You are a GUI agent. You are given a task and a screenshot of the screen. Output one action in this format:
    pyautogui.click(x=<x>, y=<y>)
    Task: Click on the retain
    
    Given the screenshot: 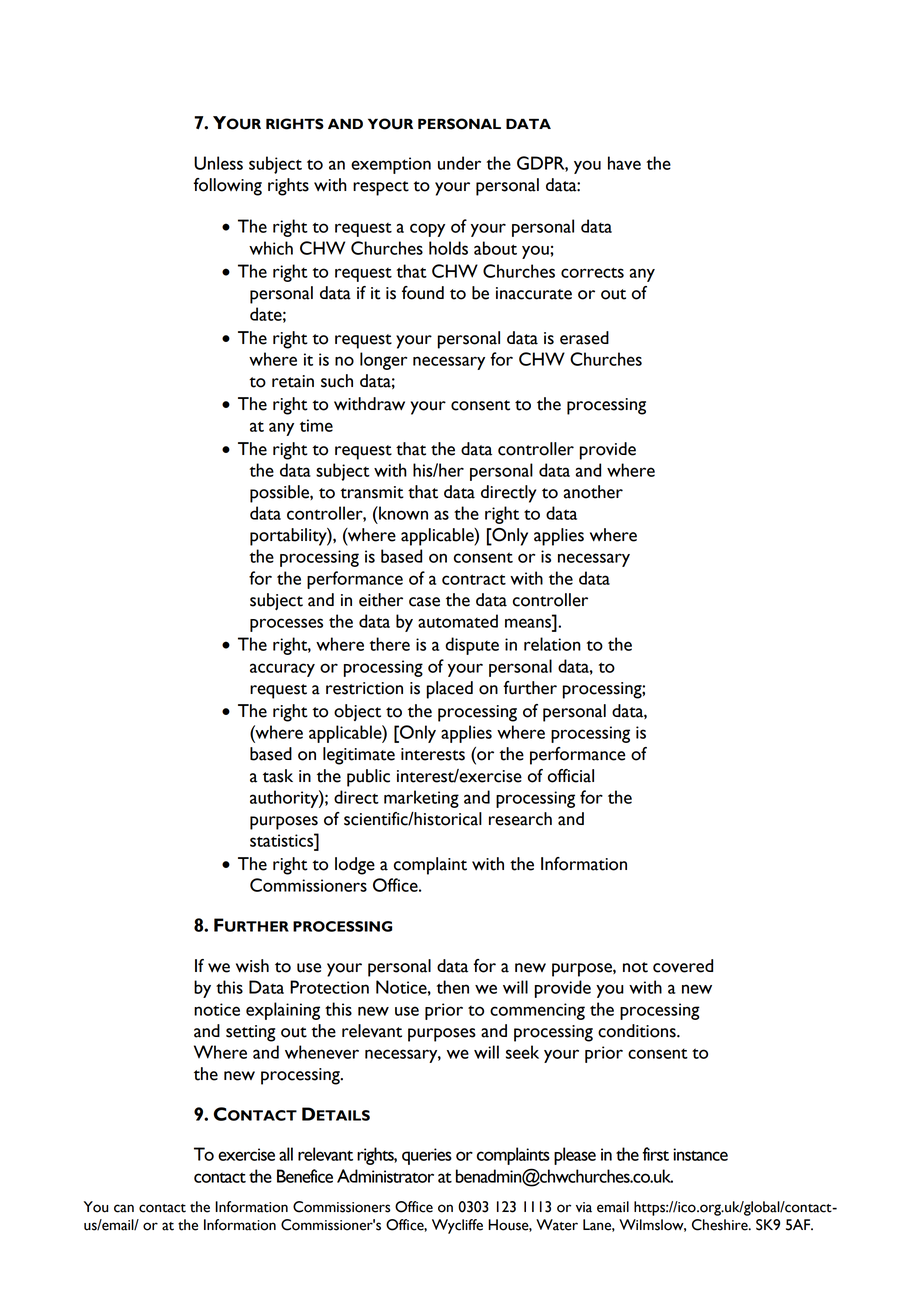 What is the action you would take?
    pyautogui.click(x=293, y=381)
